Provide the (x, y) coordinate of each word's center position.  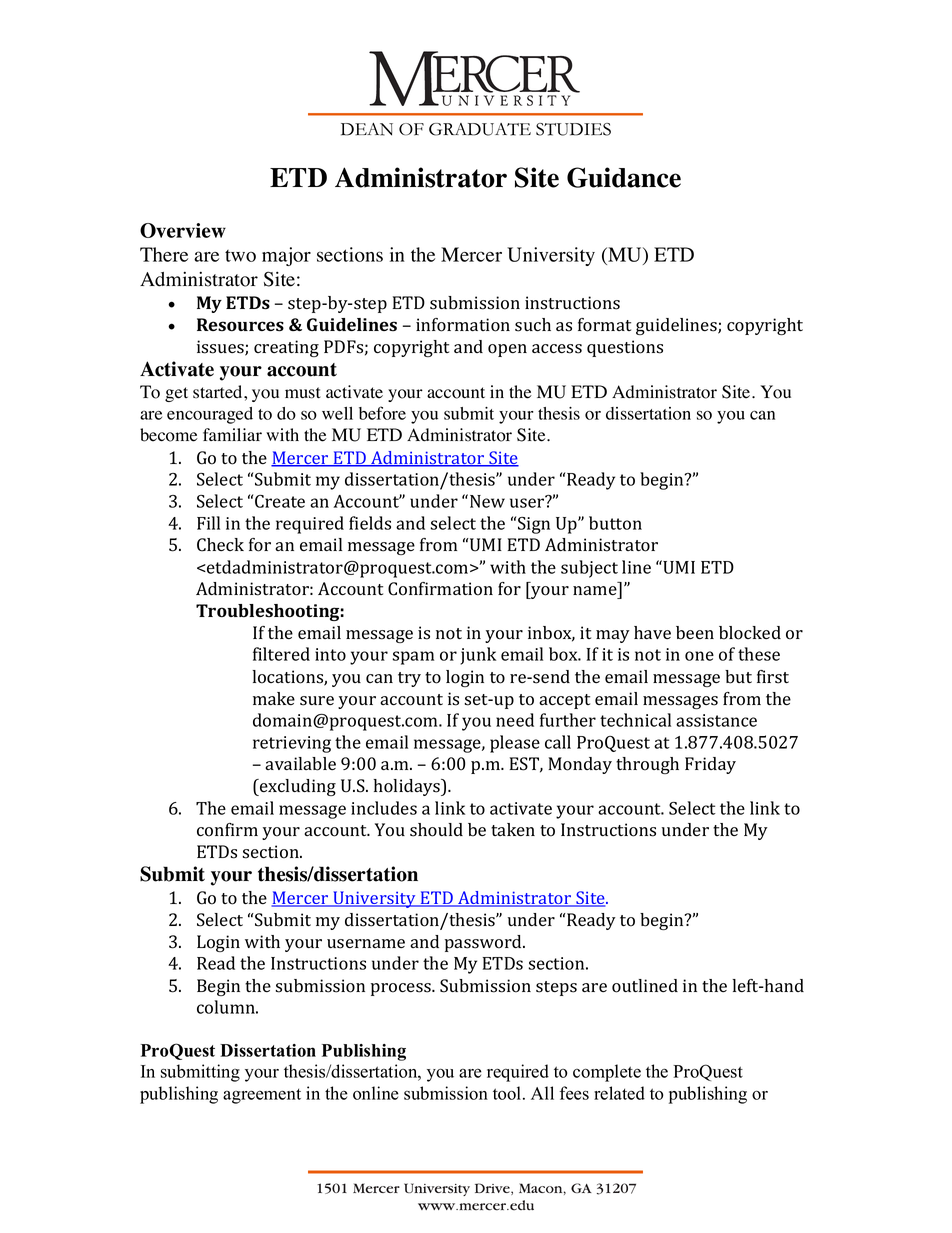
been (695, 633)
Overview (183, 230)
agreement (262, 1096)
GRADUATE (480, 129)
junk (478, 656)
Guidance (624, 177)
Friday (710, 765)
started (219, 392)
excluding (297, 787)
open (507, 350)
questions (625, 348)
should (436, 830)
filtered (281, 654)
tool (508, 1093)
